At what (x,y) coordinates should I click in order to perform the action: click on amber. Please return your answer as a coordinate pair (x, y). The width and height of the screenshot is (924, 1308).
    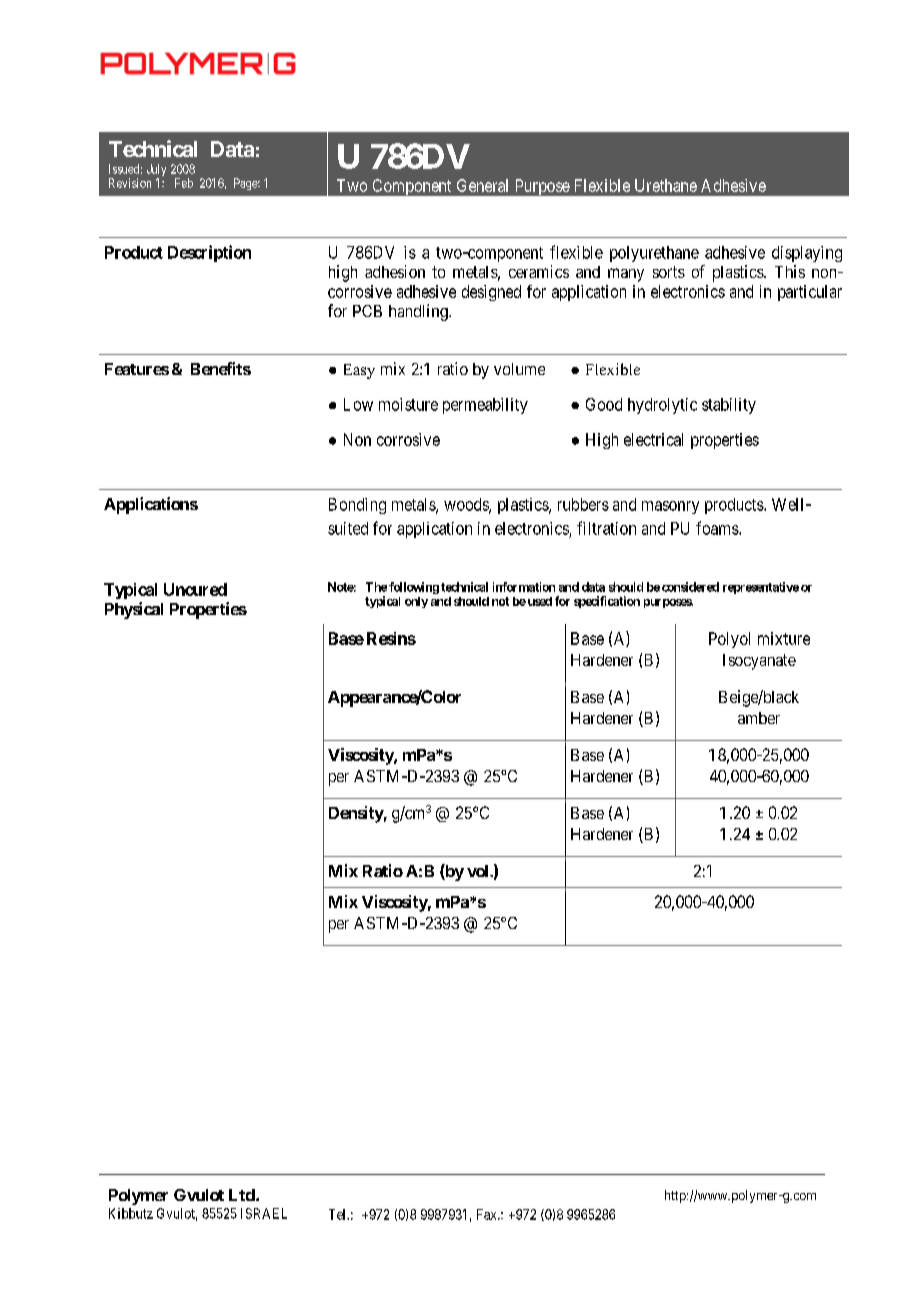
    Looking at the image, I should click on (759, 718).
